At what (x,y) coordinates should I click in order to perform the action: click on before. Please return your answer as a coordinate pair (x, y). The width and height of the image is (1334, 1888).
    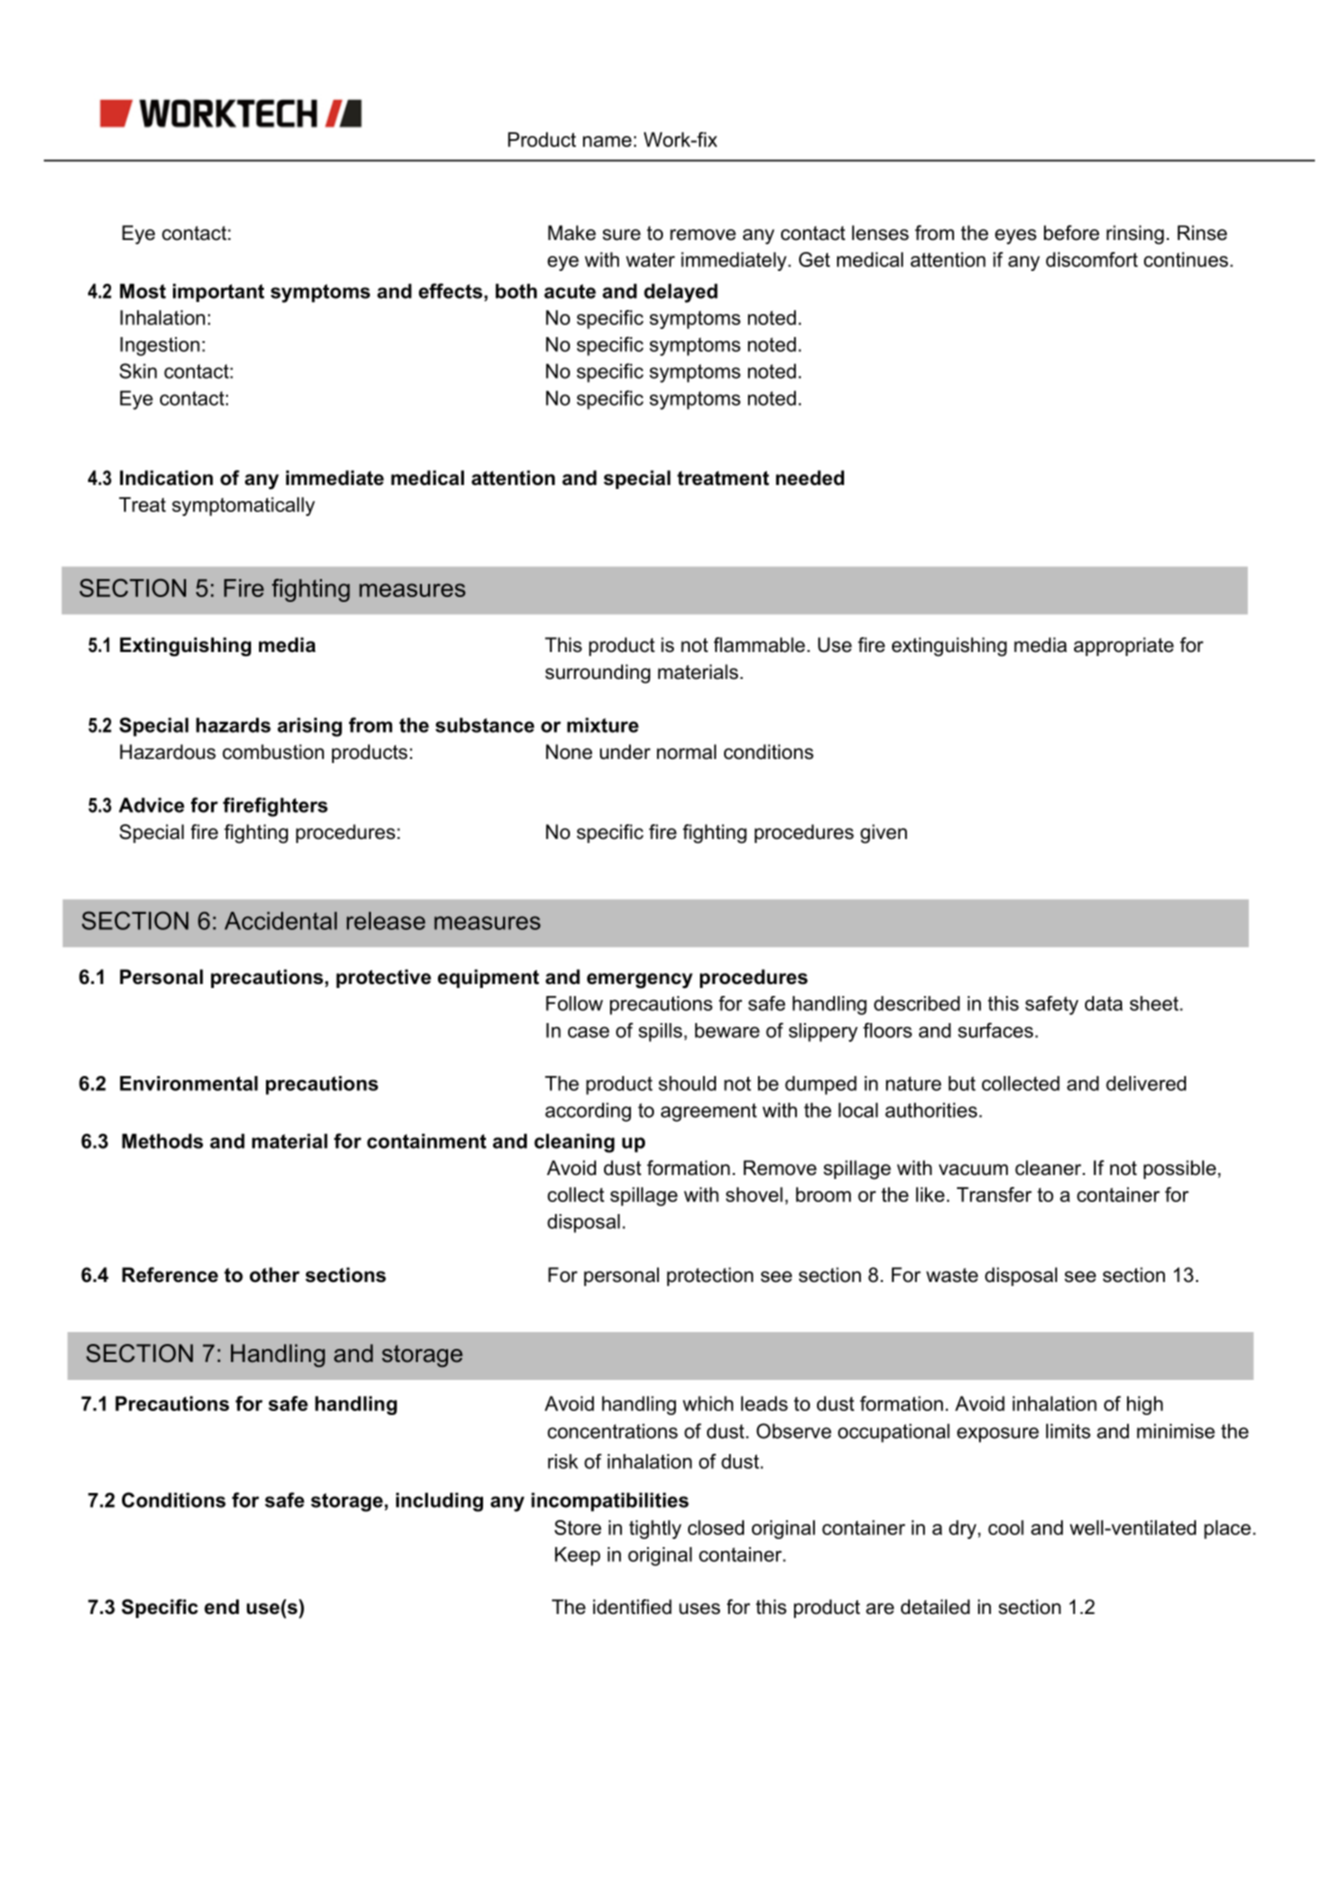
    Looking at the image, I should click on (1071, 233).
